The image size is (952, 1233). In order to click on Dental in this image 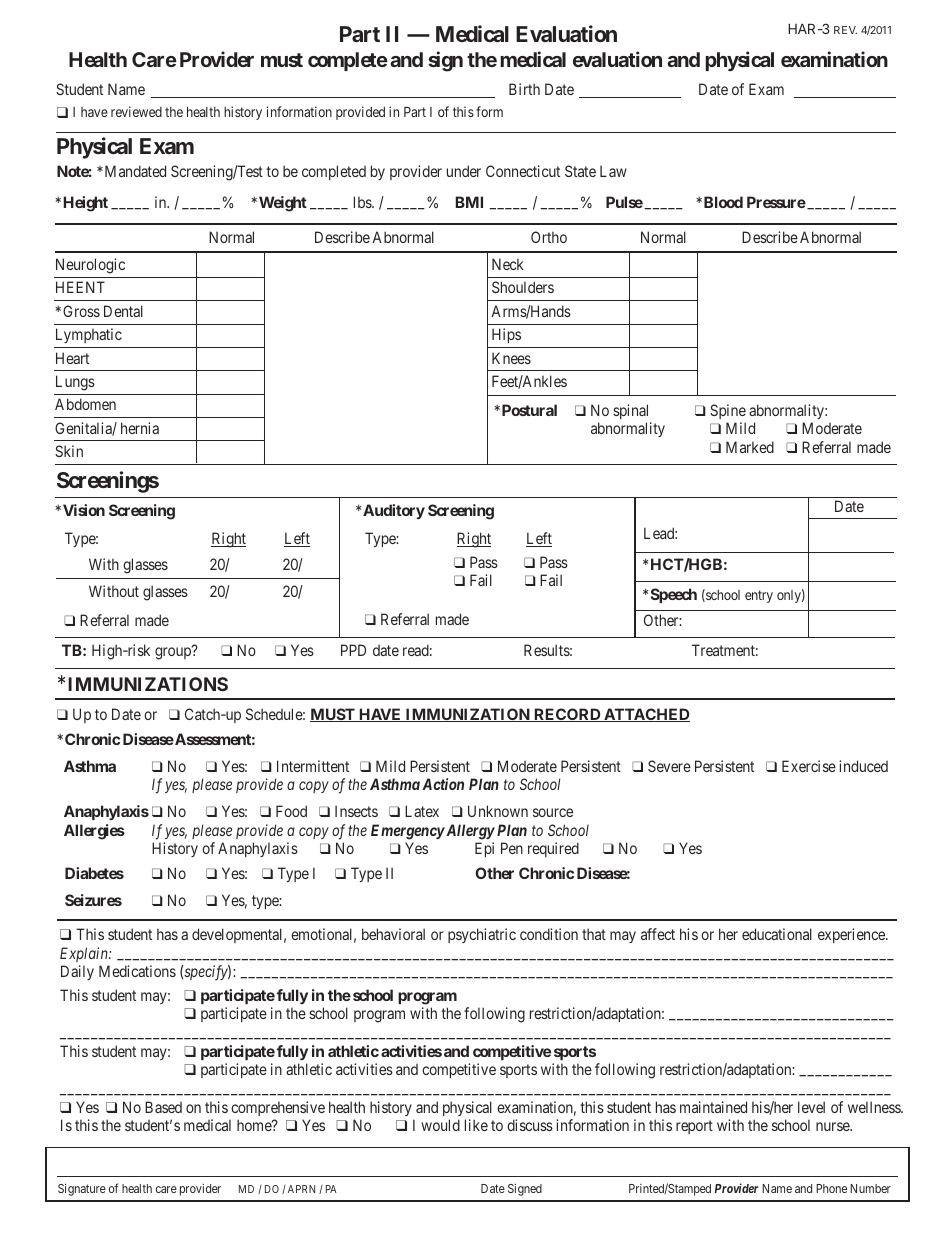, I will do `click(123, 311)`.
